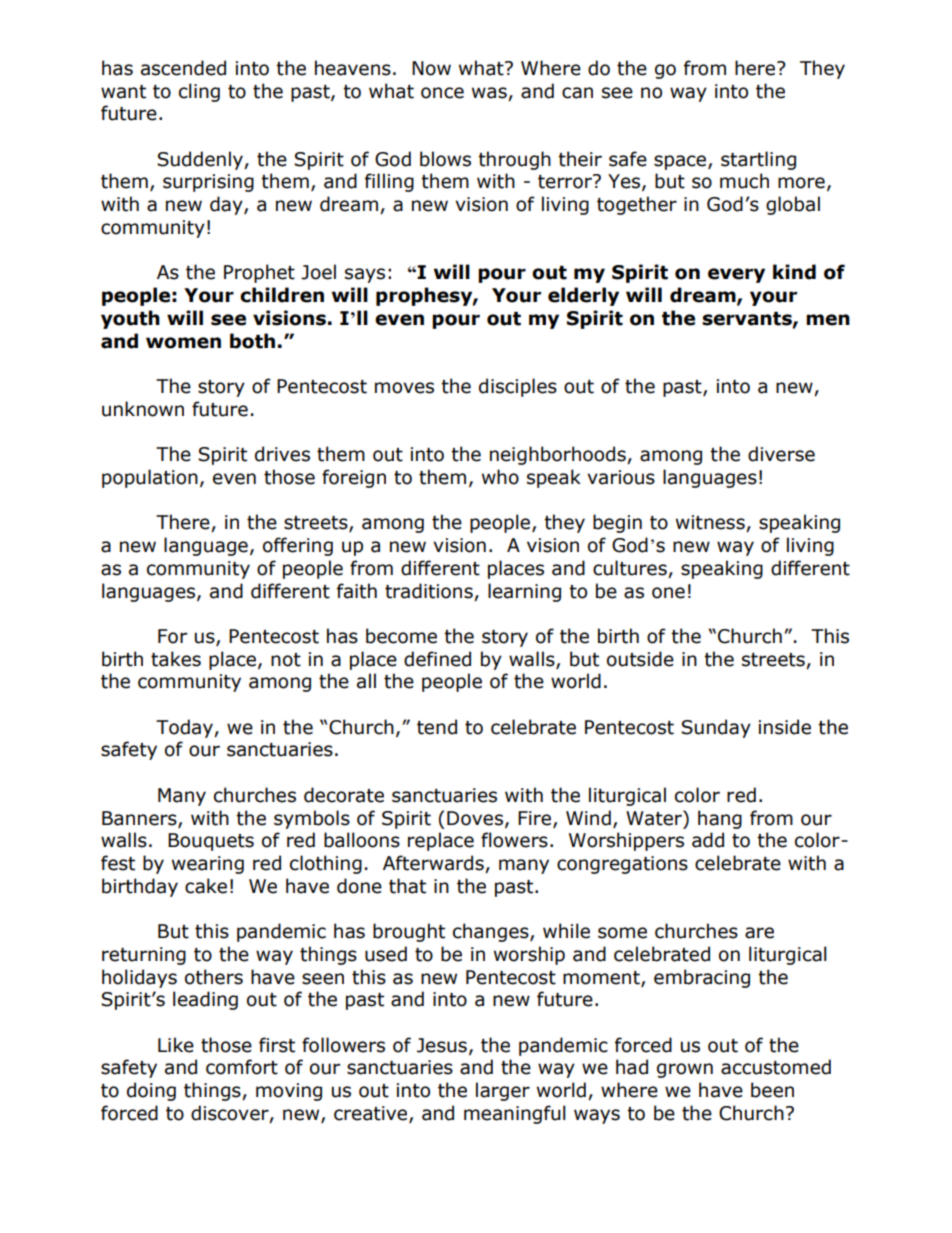 This image has height=1233, width=952. I want to click on Doves, so click(476, 819).
